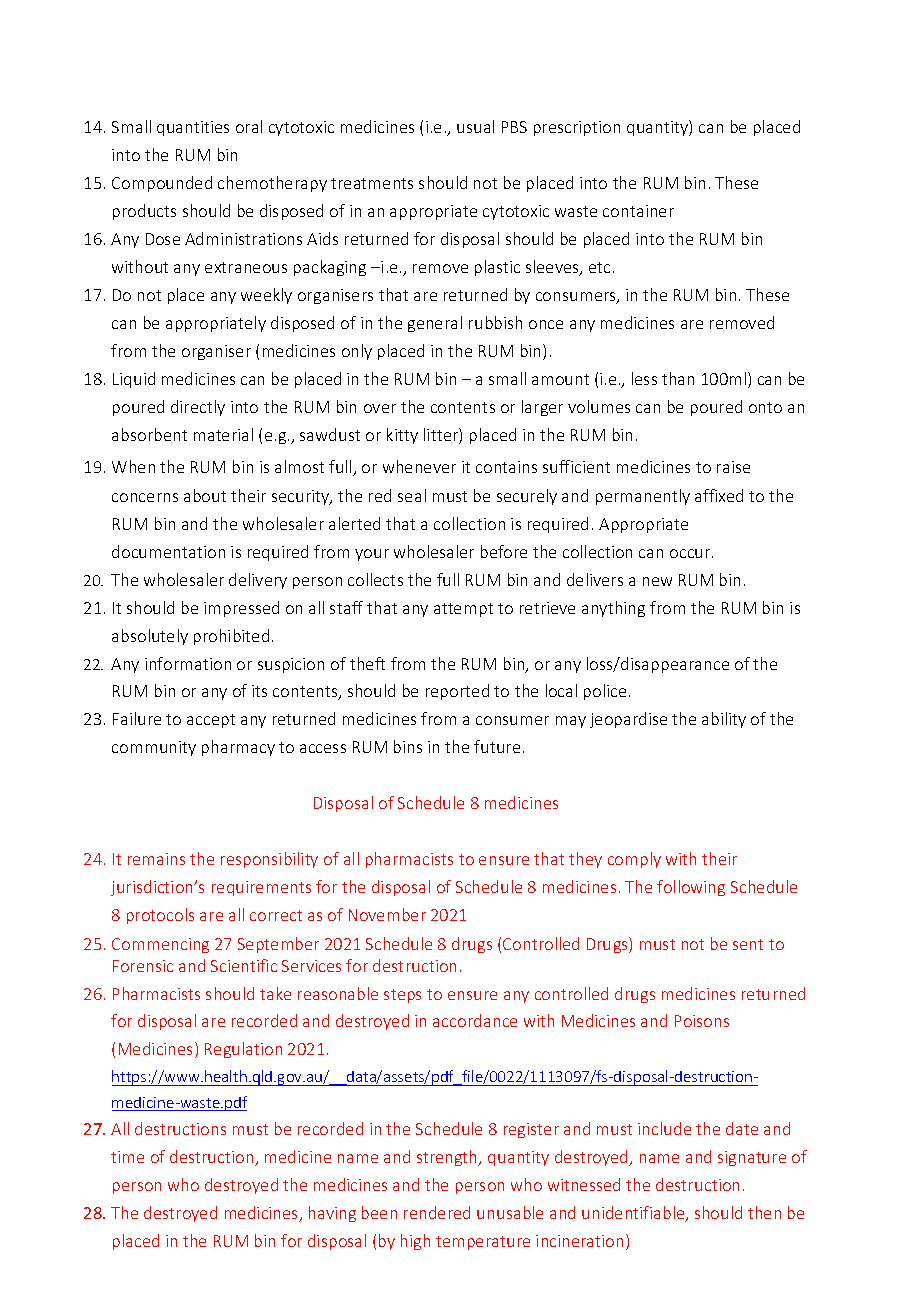 Image resolution: width=924 pixels, height=1308 pixels. What do you see at coordinates (702, 1021) in the document?
I see `Poisons` at bounding box center [702, 1021].
